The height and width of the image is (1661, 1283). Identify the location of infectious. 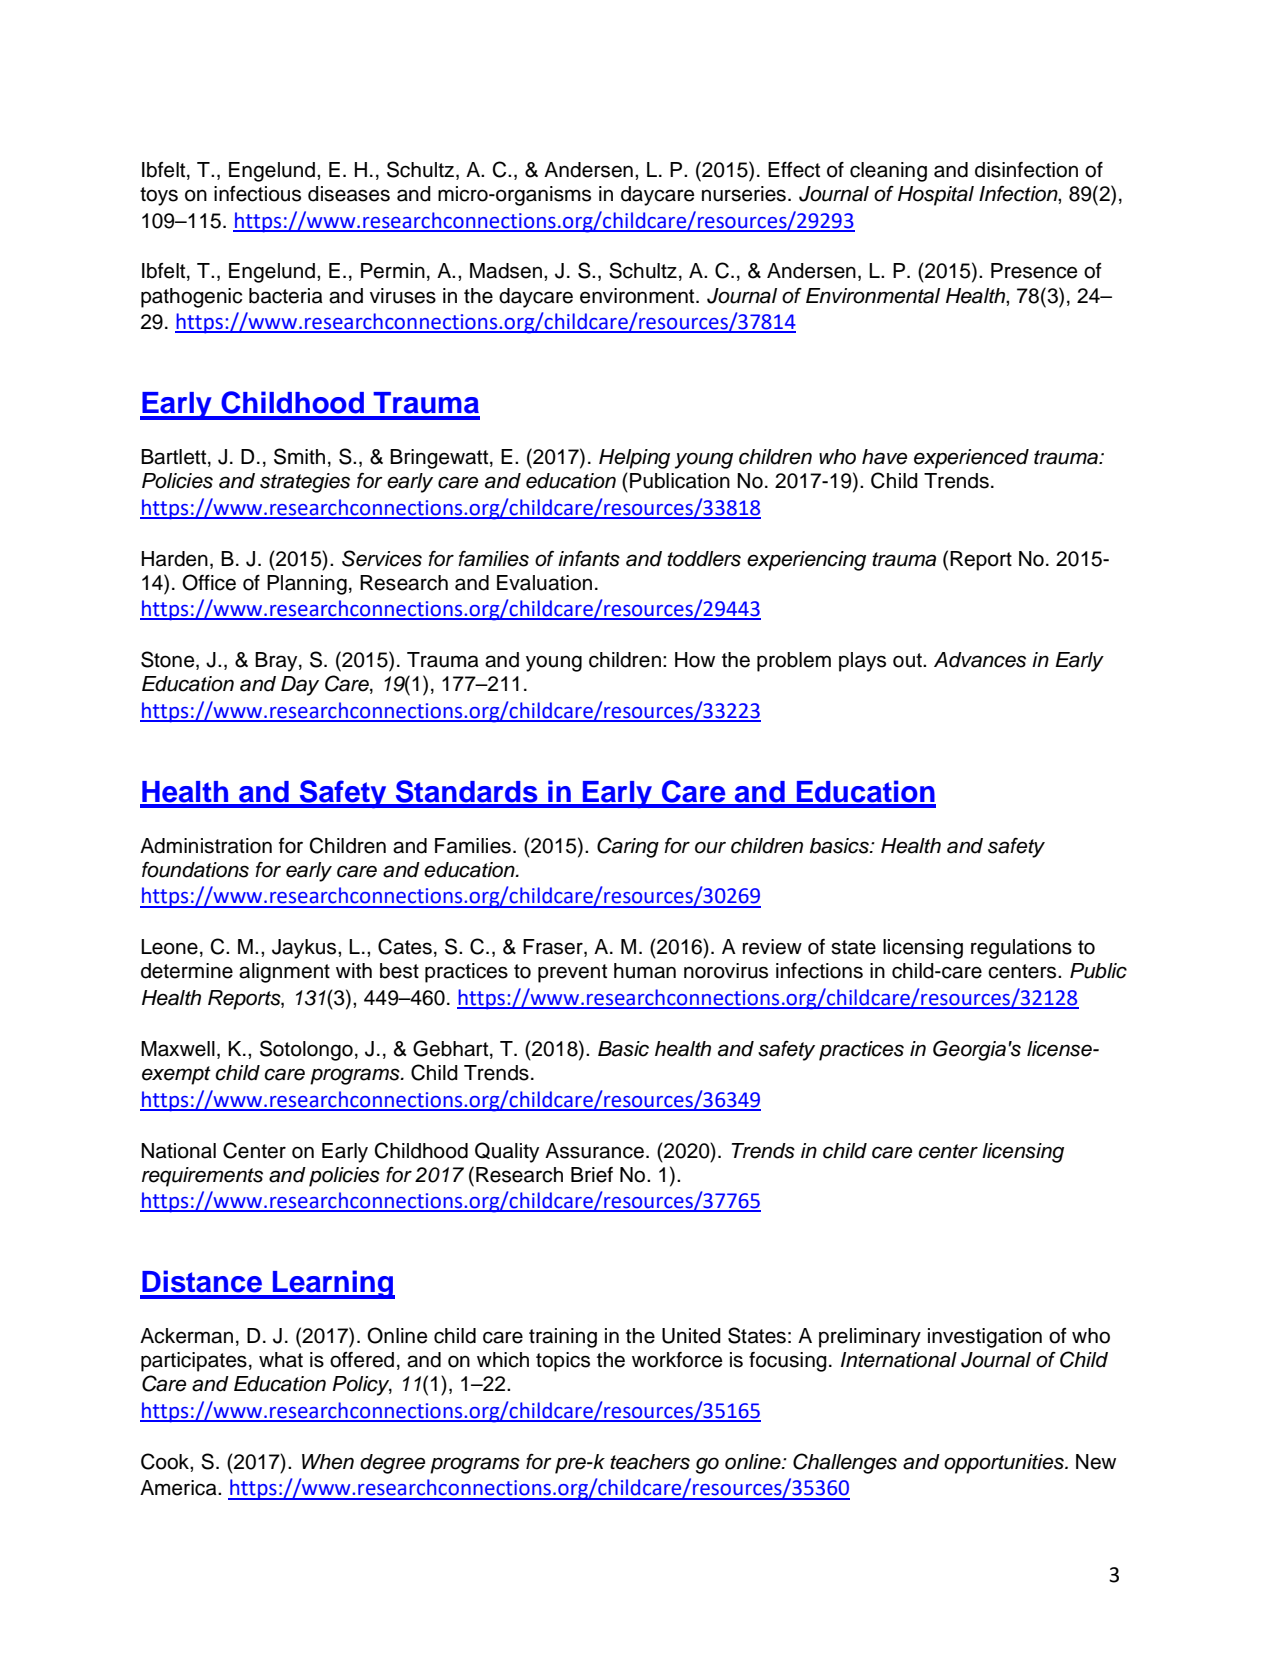
(257, 194).
